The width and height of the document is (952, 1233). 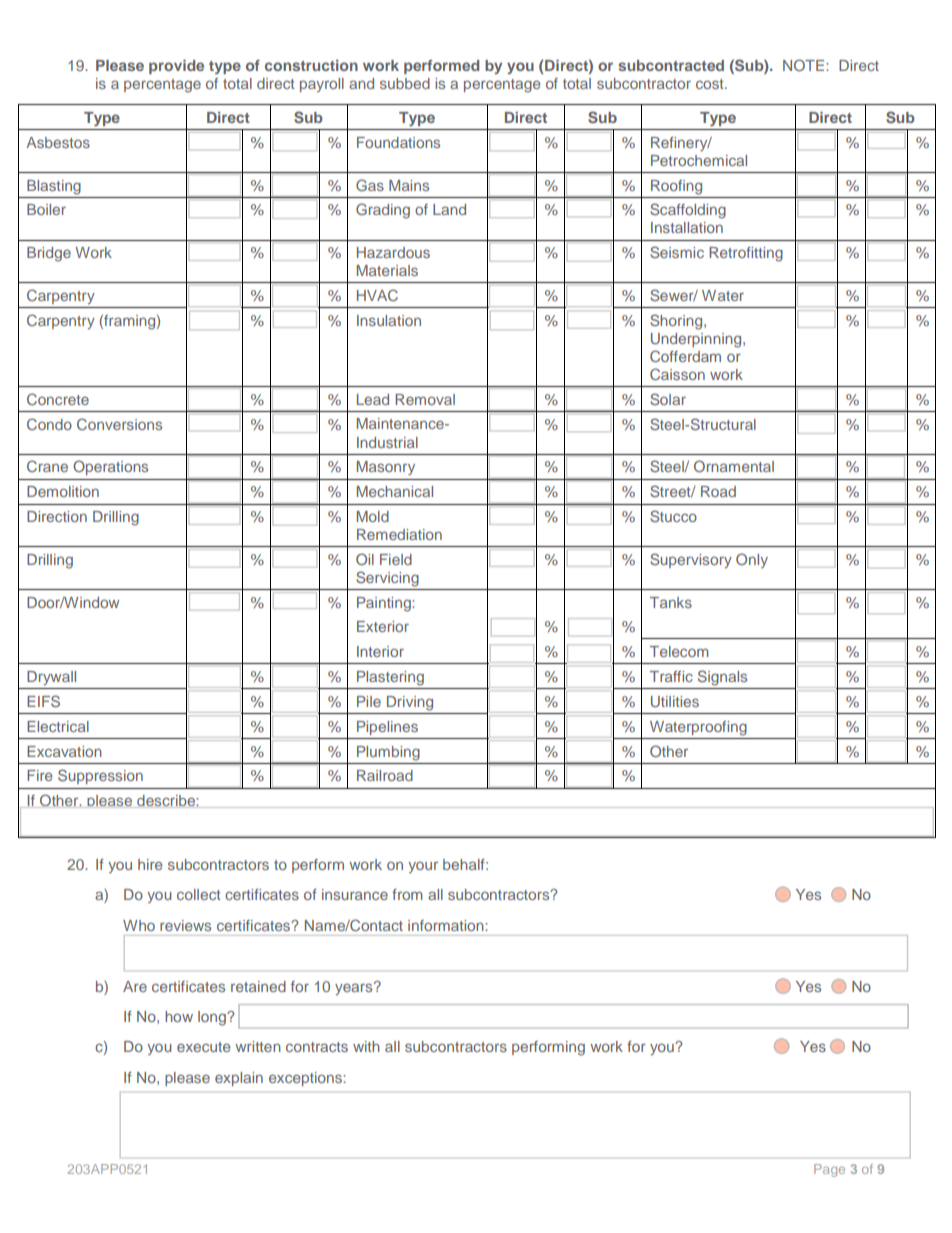 I want to click on subbed, so click(x=405, y=83).
